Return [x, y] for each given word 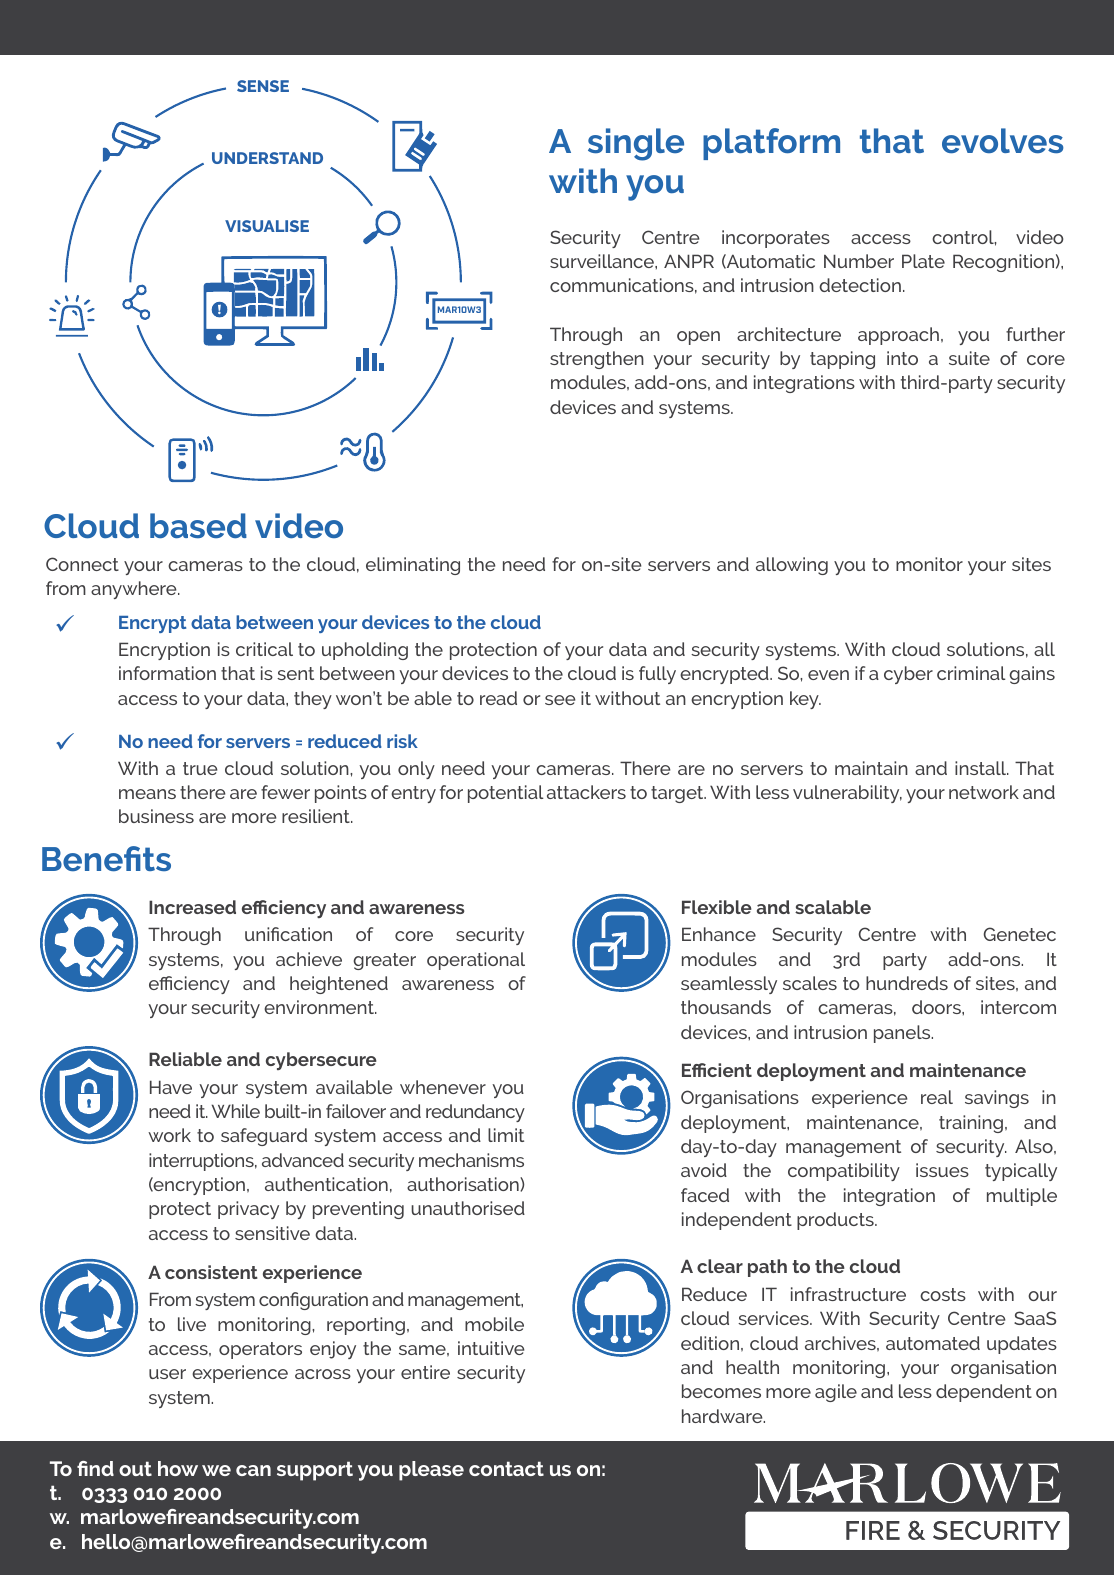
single [636, 144]
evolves [1003, 141]
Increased [192, 907]
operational [476, 961]
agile [836, 1393]
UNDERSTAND [267, 158]
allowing [792, 566]
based [198, 525]
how [178, 1468]
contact [506, 1468]
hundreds [907, 983]
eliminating [413, 566]
